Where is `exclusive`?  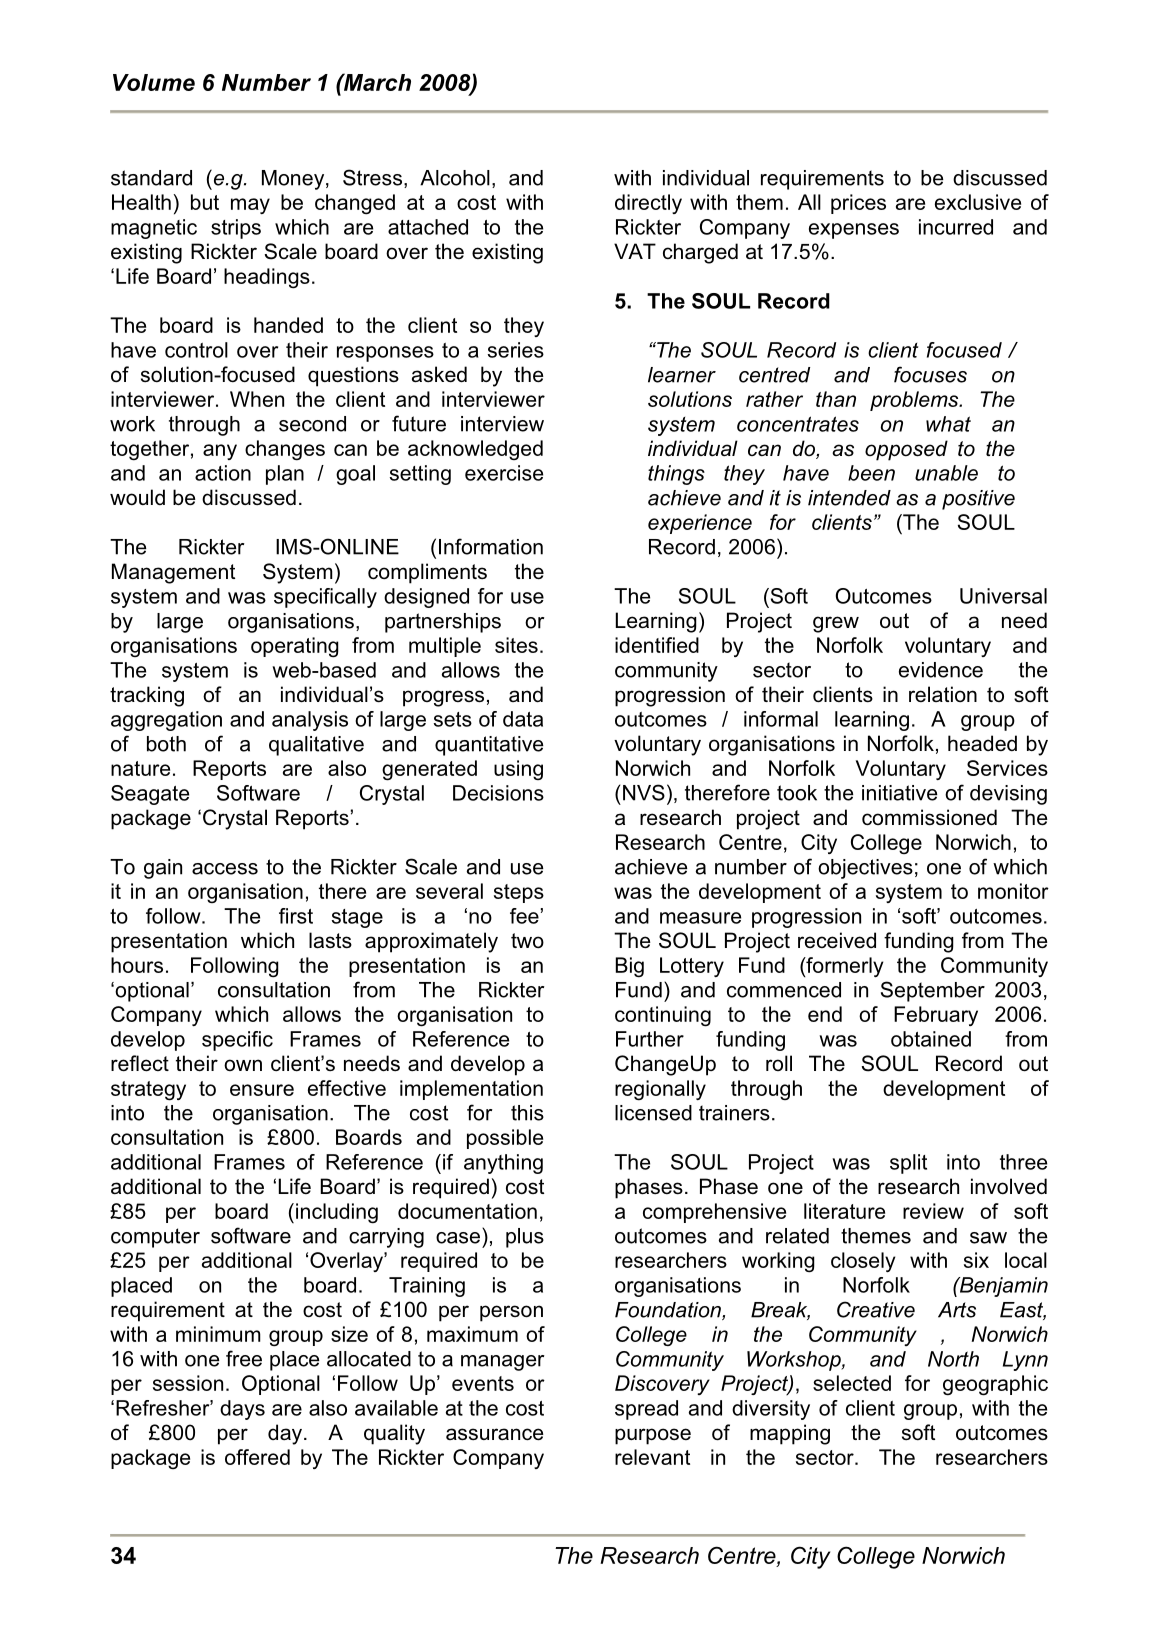
exclusive is located at coordinates (978, 202).
